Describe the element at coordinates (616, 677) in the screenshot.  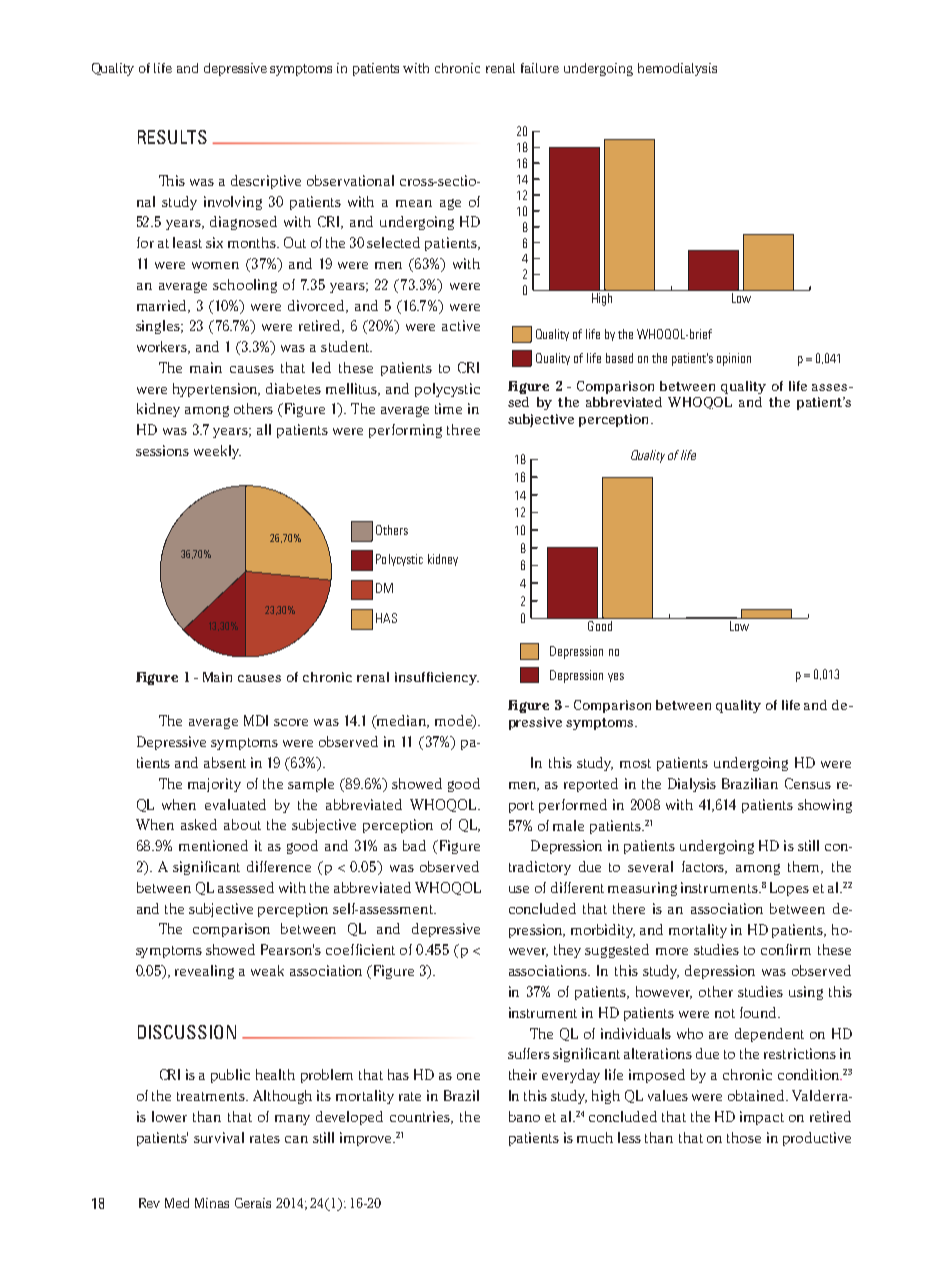
I see `yes` at that location.
